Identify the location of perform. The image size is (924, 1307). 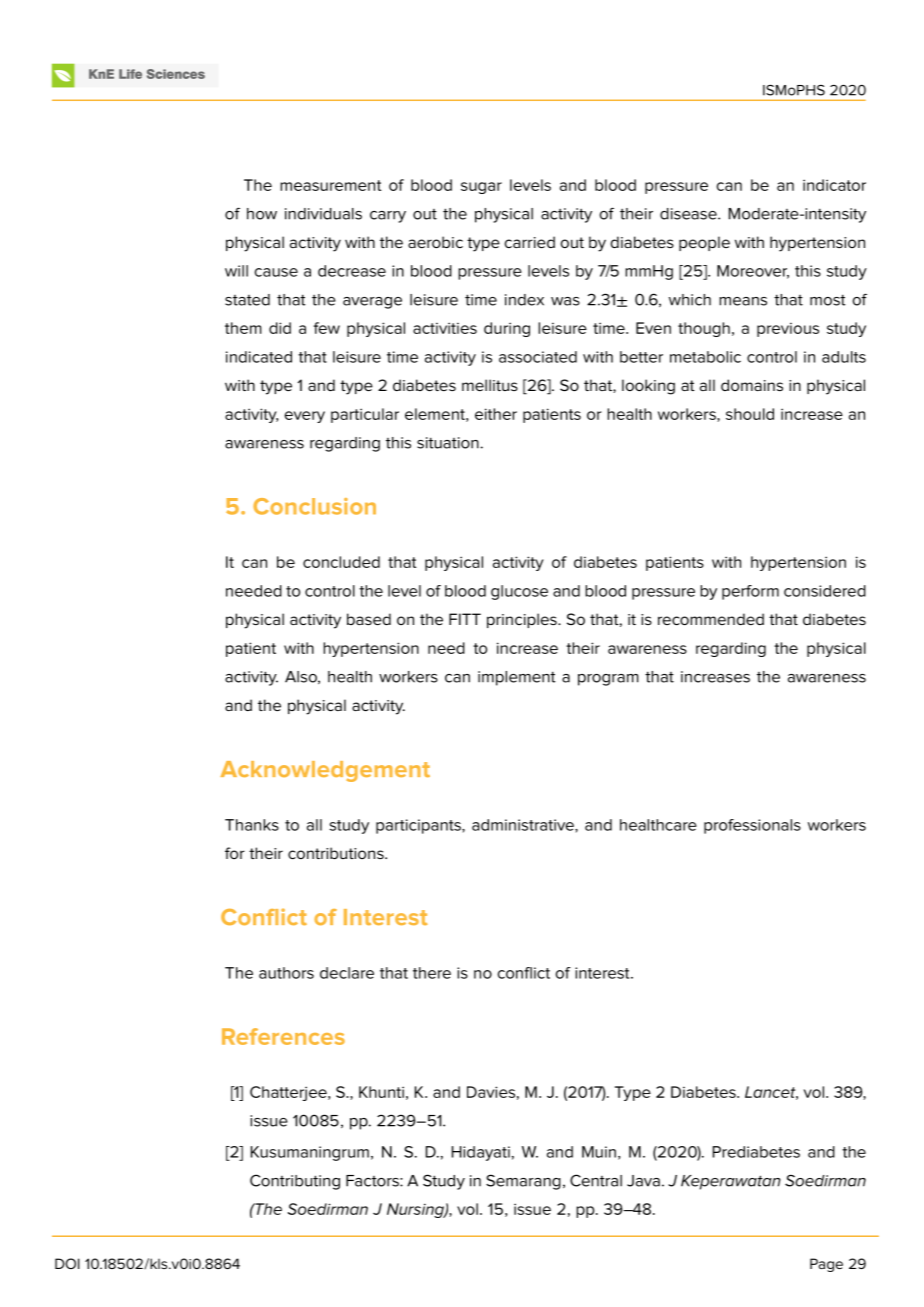
(750, 592).
